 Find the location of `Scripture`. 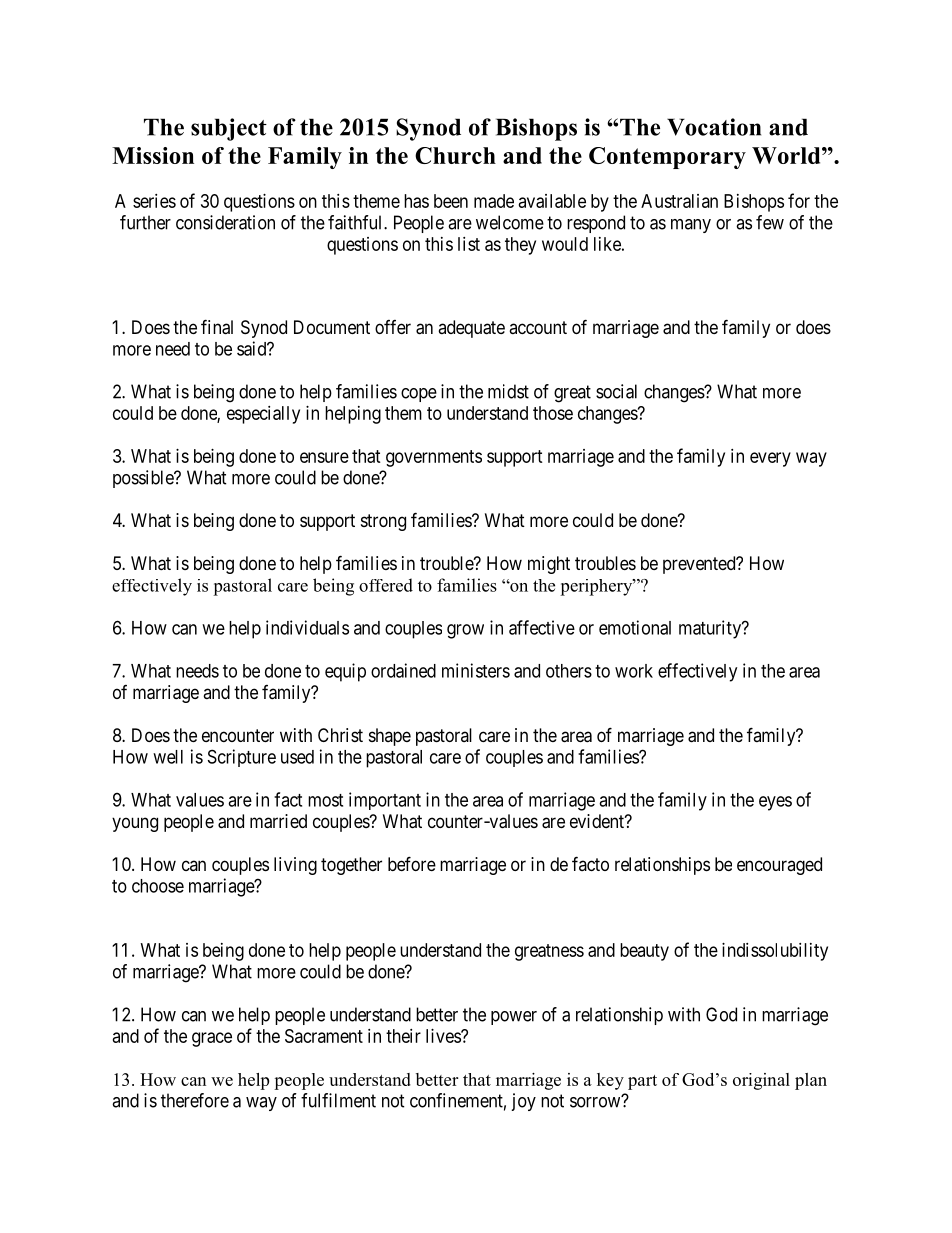

Scripture is located at coordinates (242, 758).
